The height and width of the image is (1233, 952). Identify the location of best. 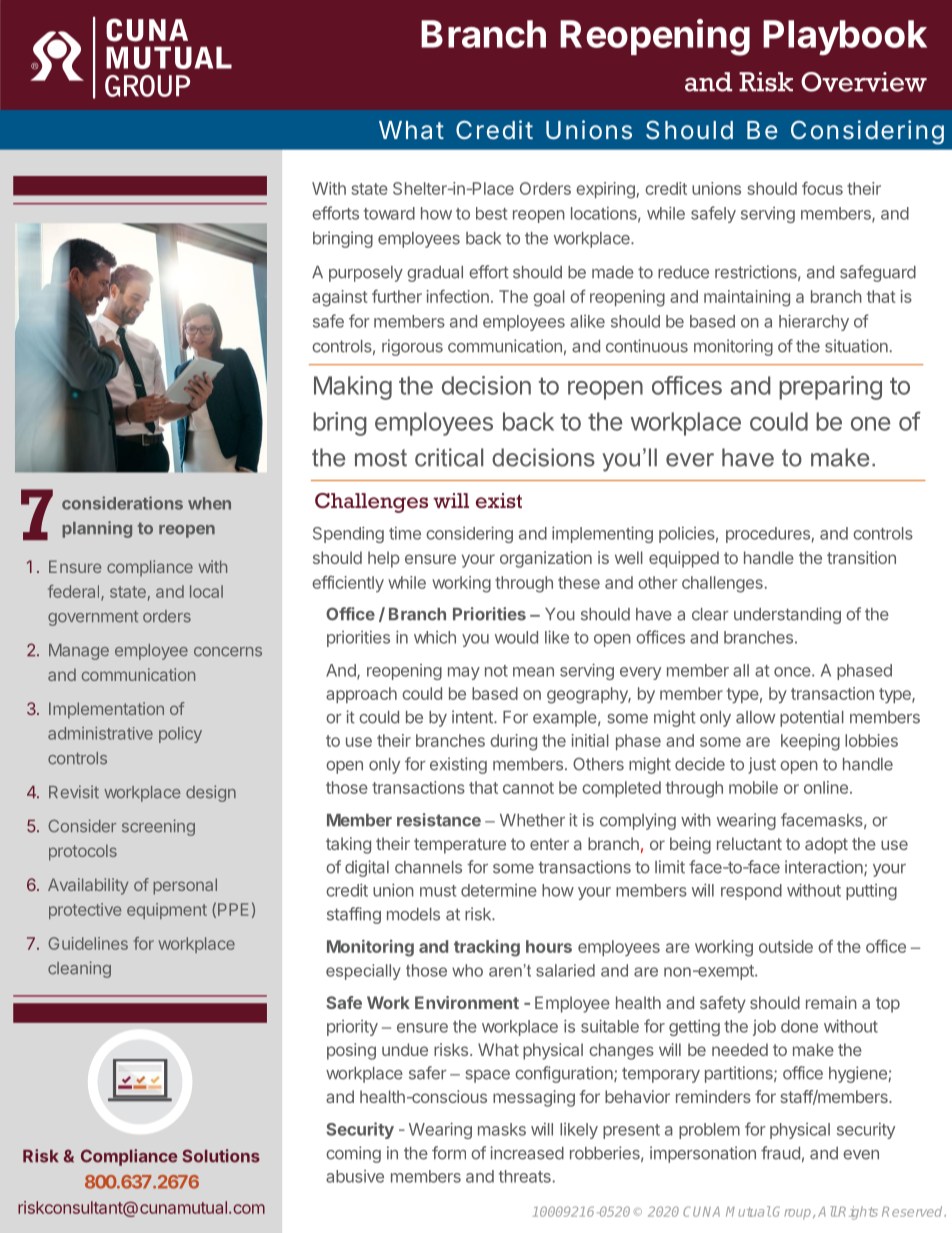
(491, 213).
